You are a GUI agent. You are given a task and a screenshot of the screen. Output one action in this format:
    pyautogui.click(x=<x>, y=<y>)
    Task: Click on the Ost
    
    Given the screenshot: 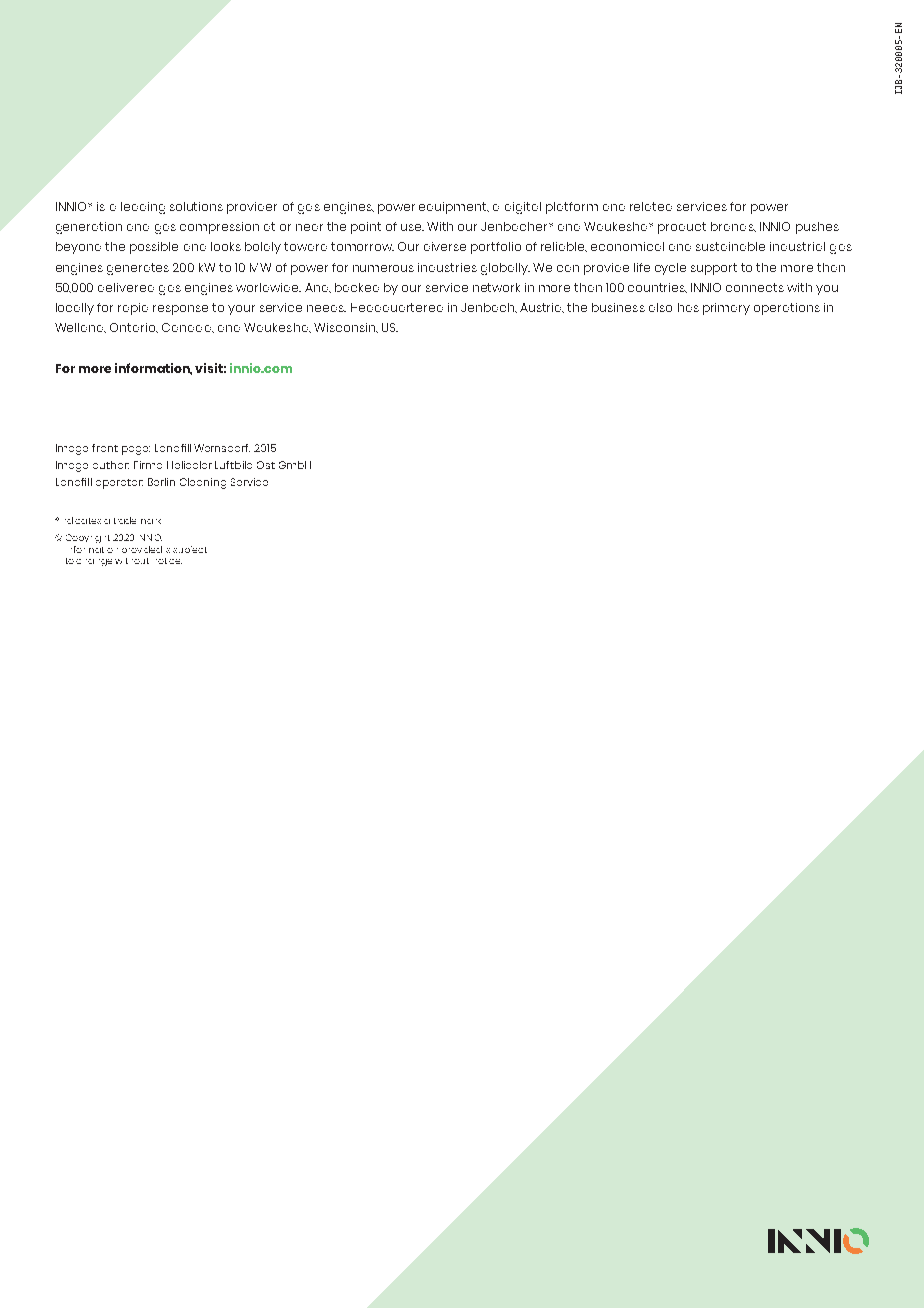 What is the action you would take?
    pyautogui.click(x=266, y=465)
